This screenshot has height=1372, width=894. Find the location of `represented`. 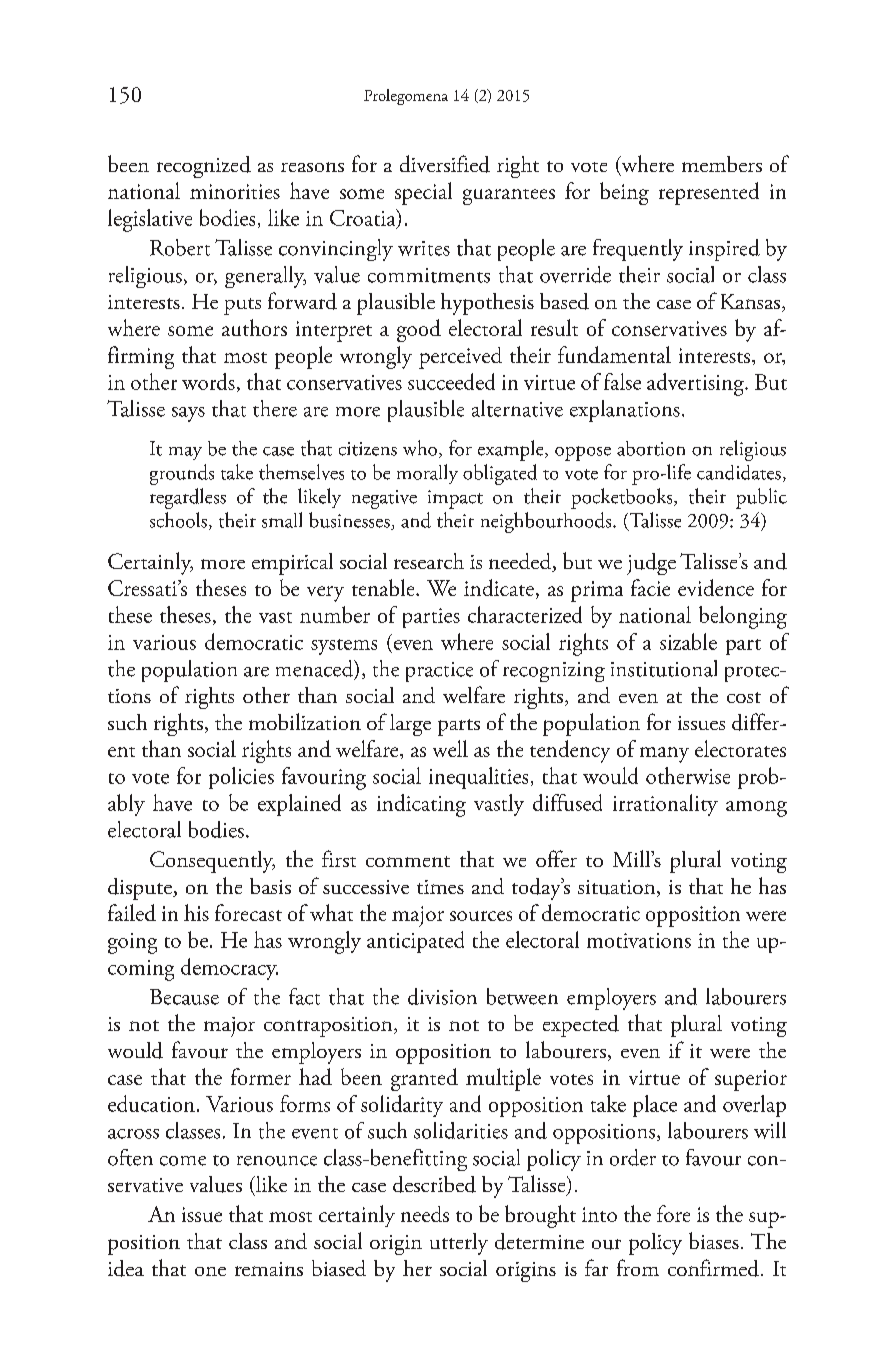

represented is located at coordinates (709, 193).
